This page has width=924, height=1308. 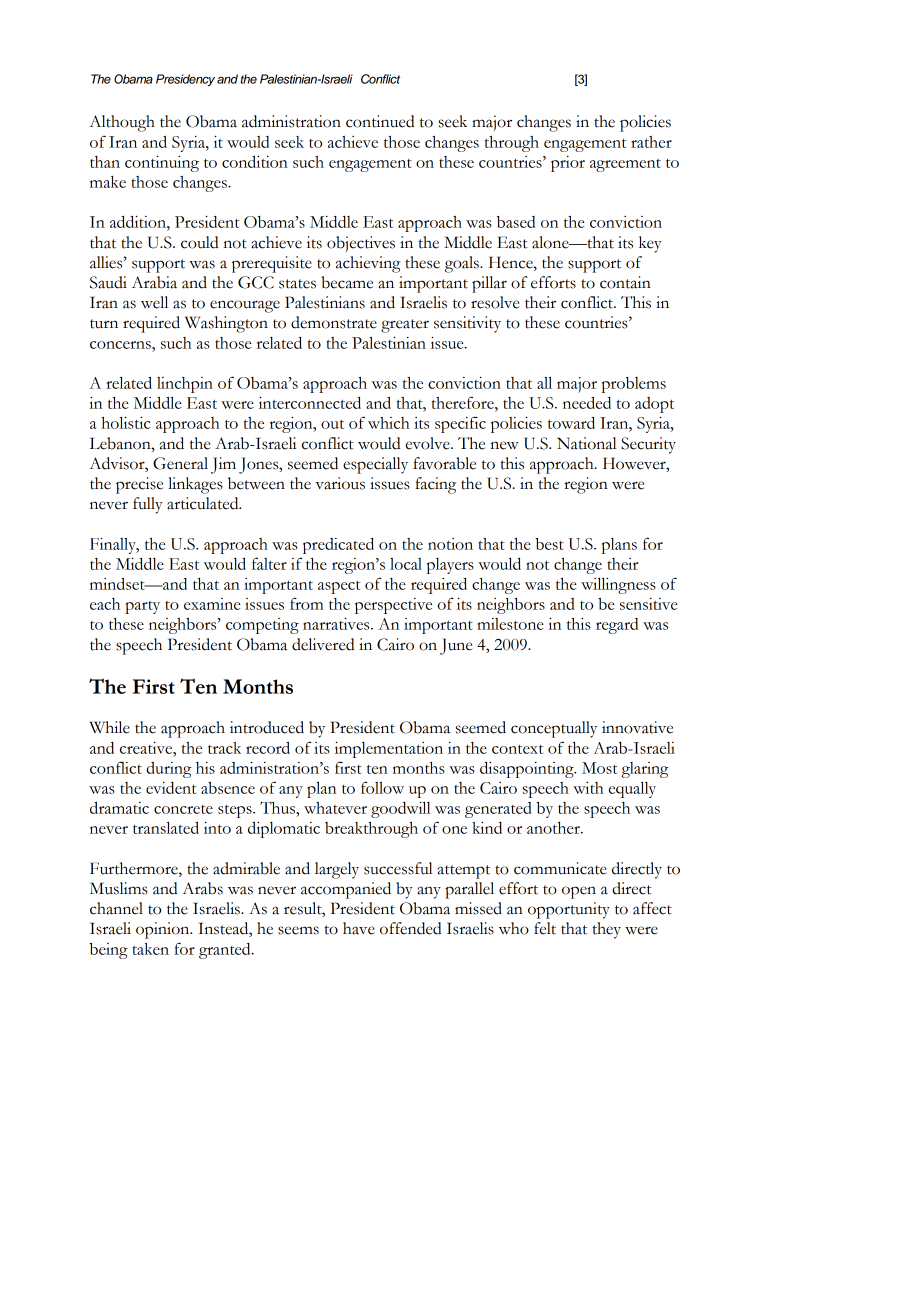 I want to click on predicated, so click(x=338, y=546).
